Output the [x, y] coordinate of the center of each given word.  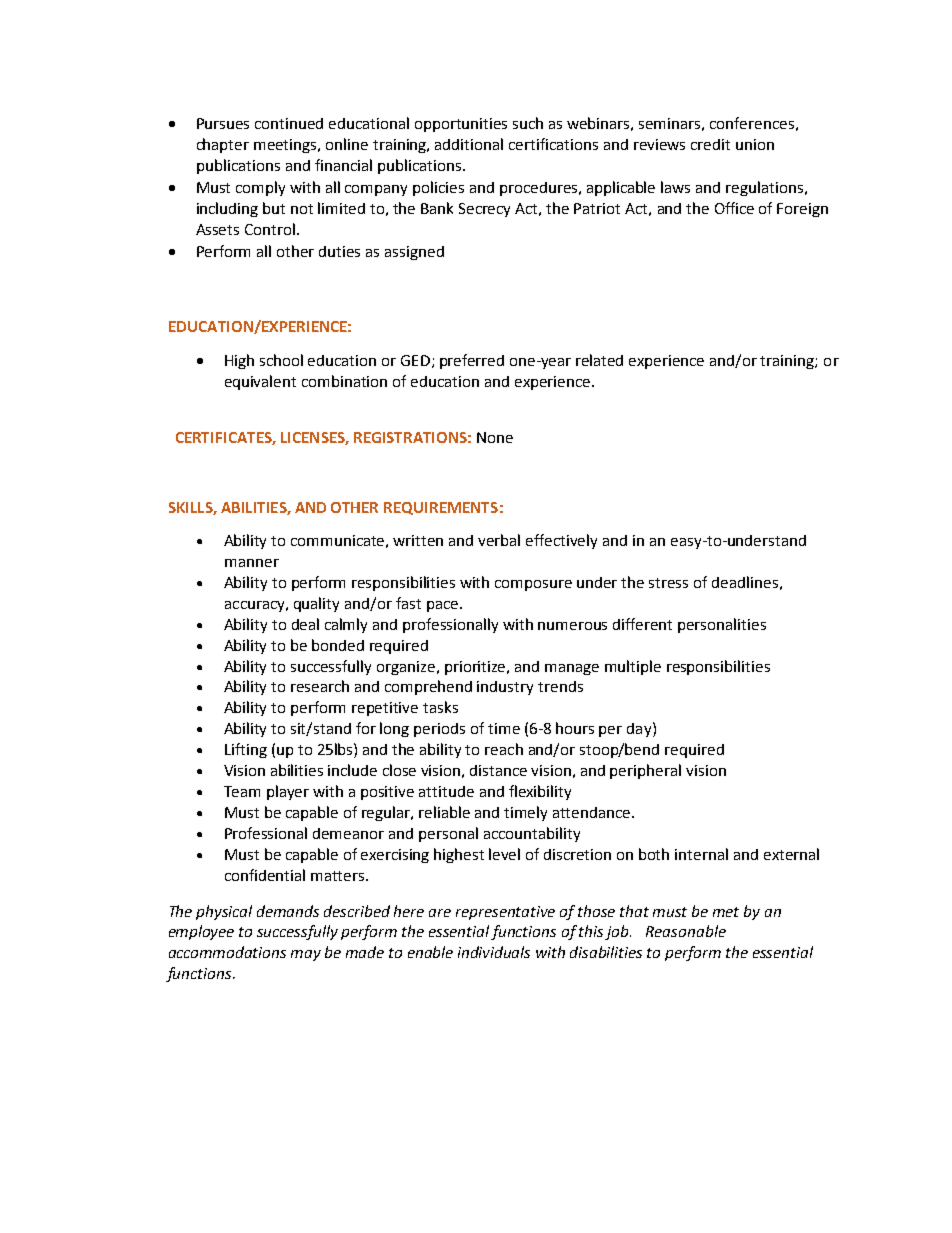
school [281, 360]
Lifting [246, 750]
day [640, 729]
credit [710, 144]
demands [288, 911]
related [599, 360]
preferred [472, 361]
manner [252, 563]
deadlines [745, 582]
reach [504, 749]
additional [469, 144]
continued [289, 123]
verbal [499, 540]
